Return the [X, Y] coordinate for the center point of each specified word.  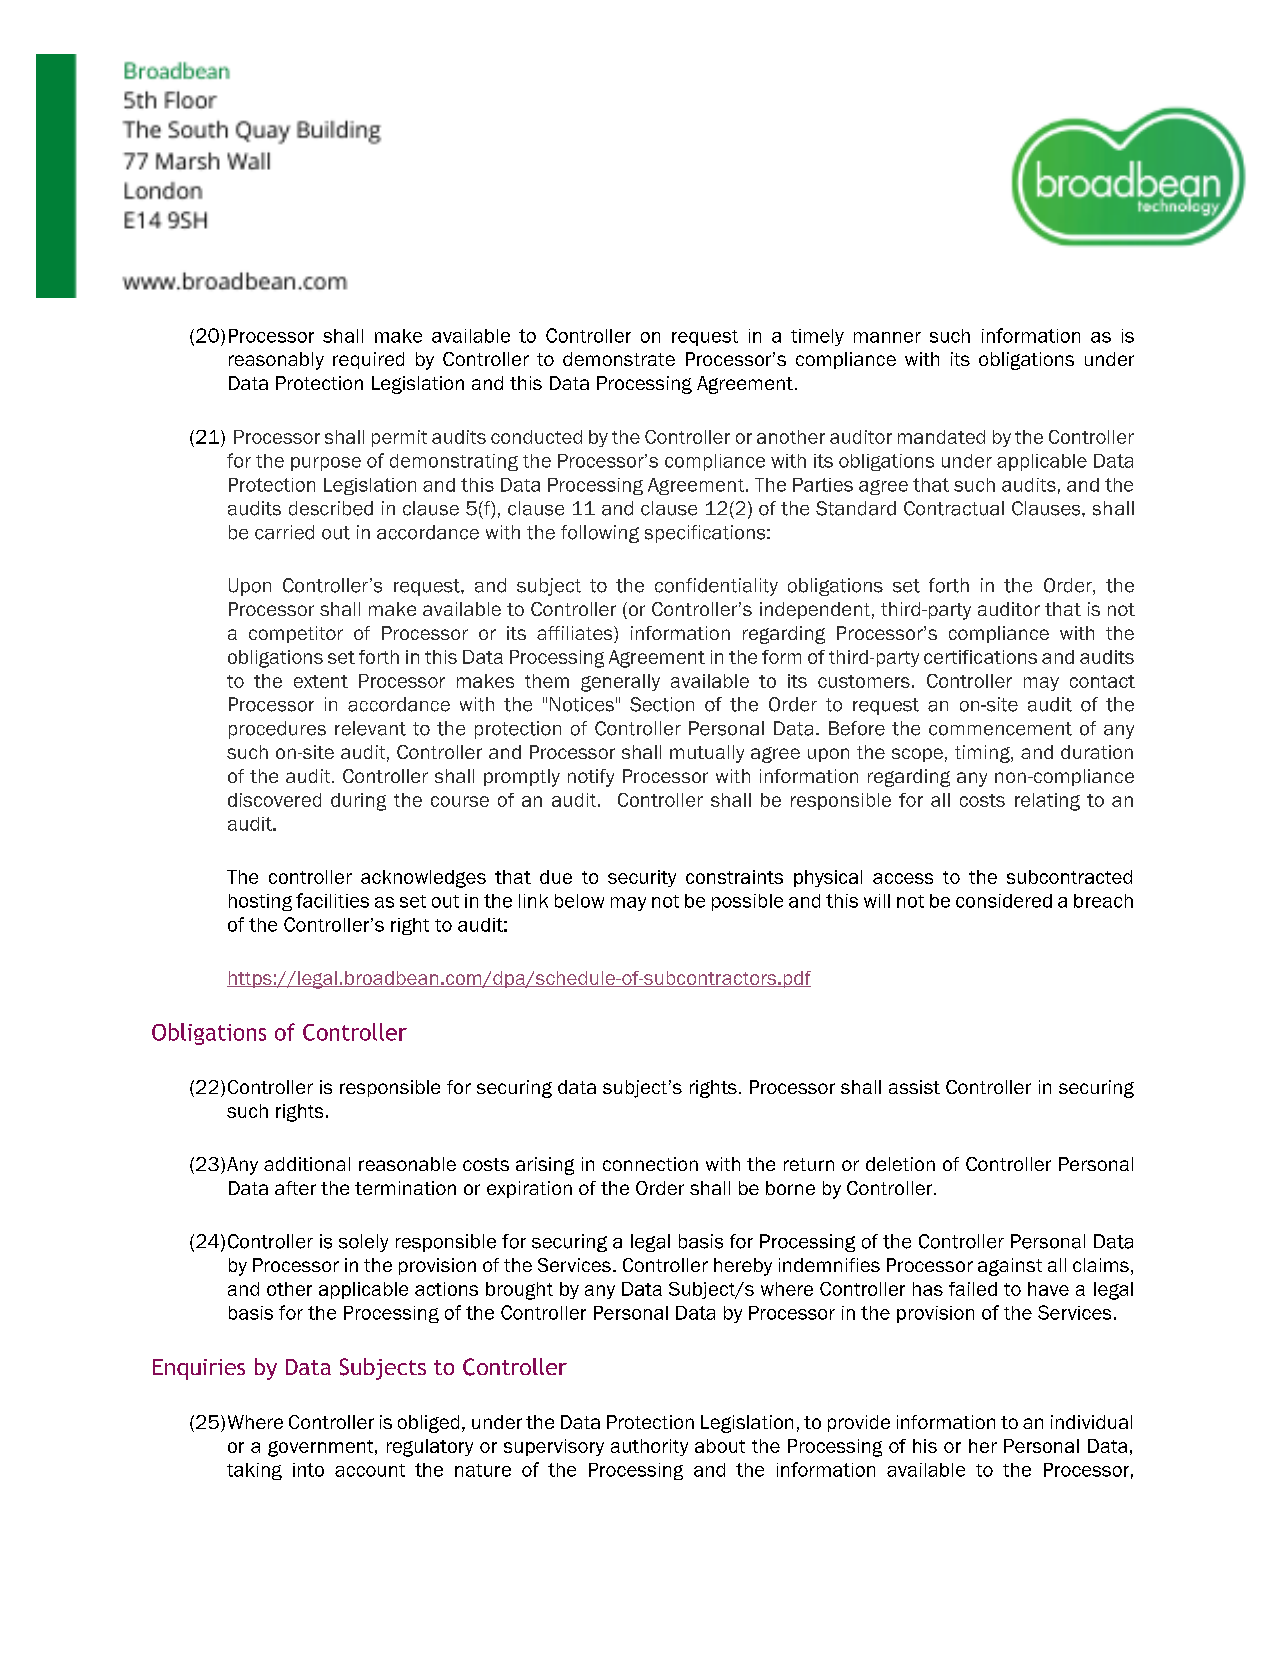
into [308, 1470]
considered [1004, 901]
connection [650, 1164]
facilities [332, 900]
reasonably [276, 361]
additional [307, 1164]
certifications [980, 657]
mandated [941, 437]
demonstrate [619, 359]
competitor [296, 634]
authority [649, 1447]
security [642, 878]
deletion [900, 1164]
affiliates [576, 634]
